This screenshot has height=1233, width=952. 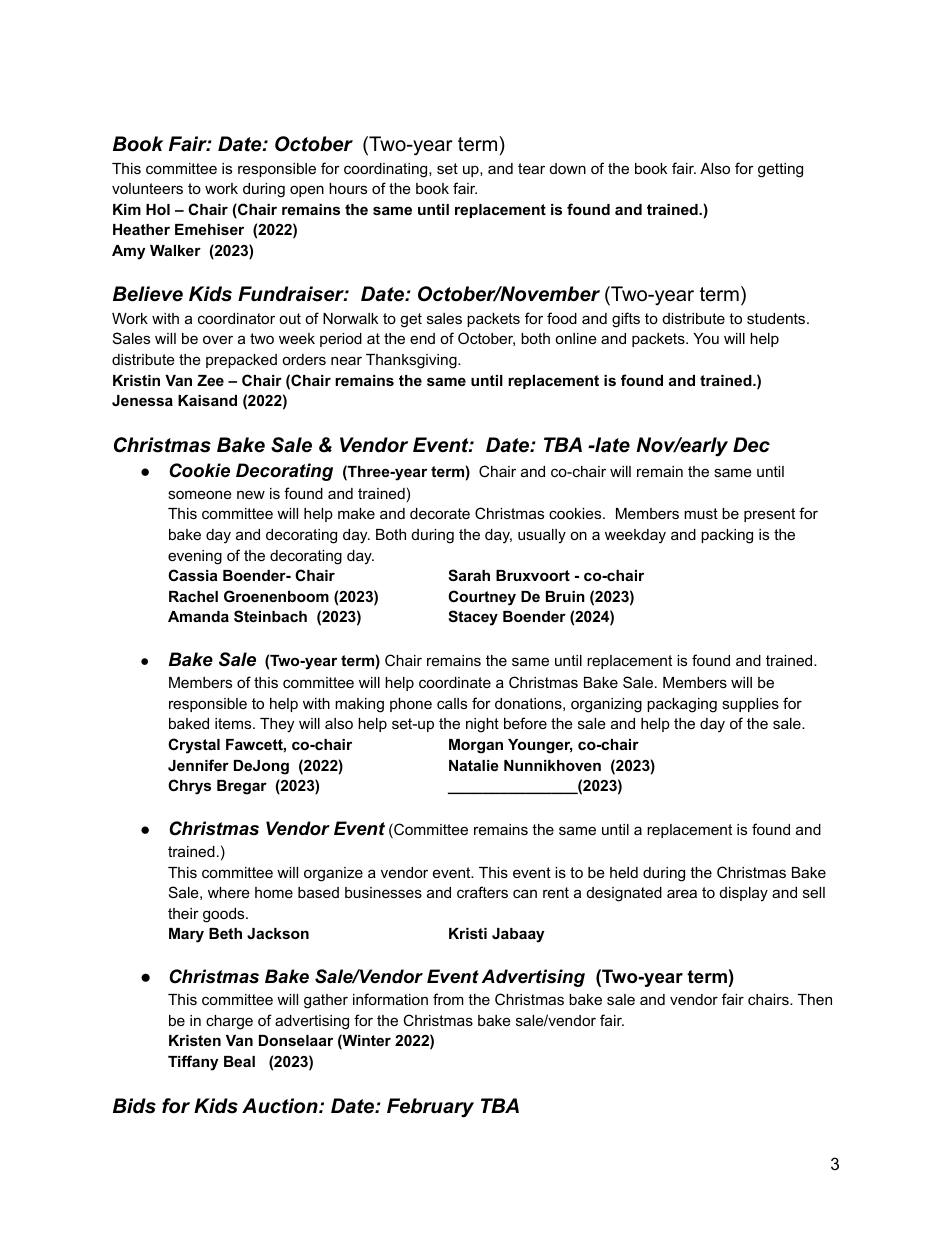 What do you see at coordinates (158, 209) in the screenshot?
I see `Hol` at bounding box center [158, 209].
